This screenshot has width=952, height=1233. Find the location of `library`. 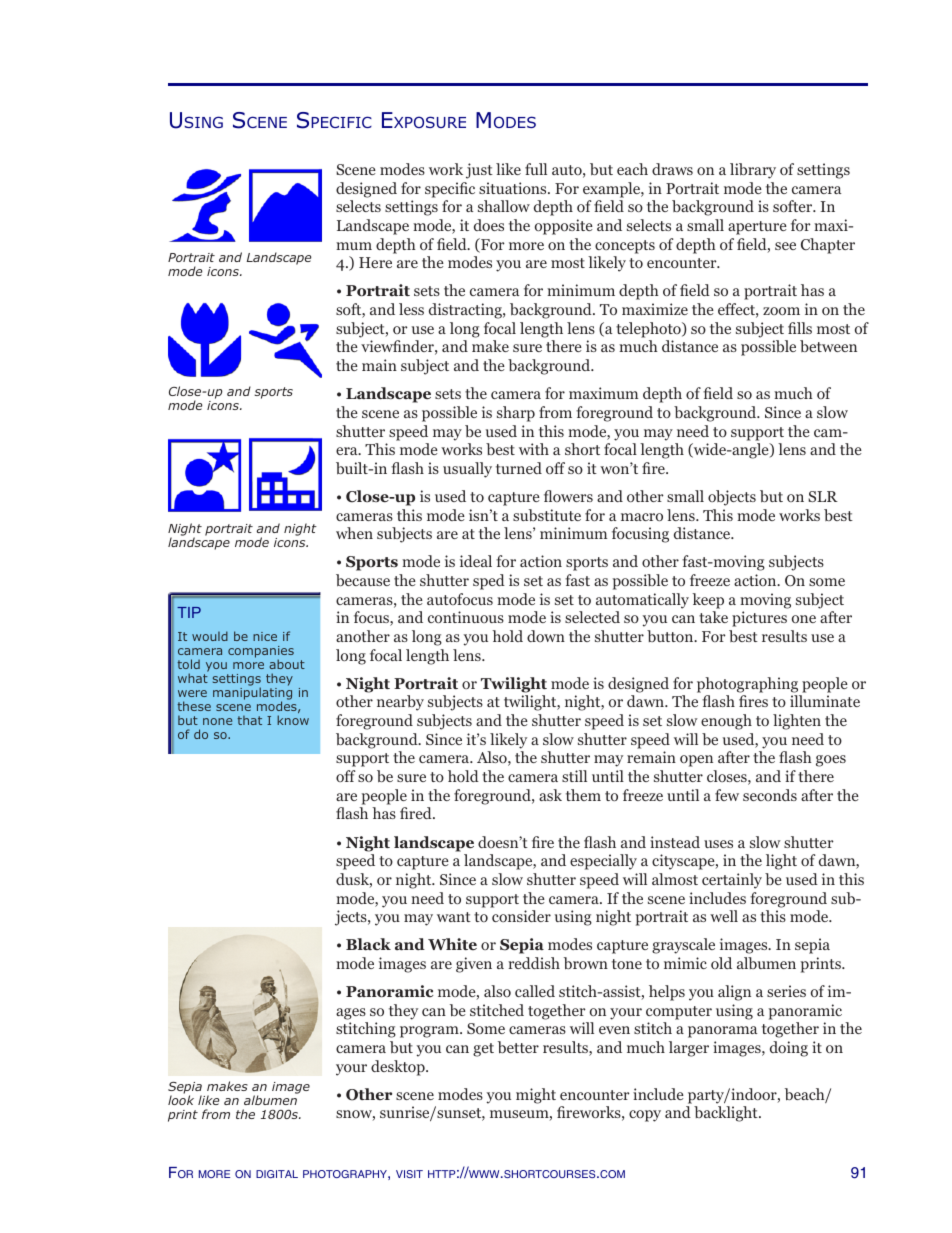

library is located at coordinates (753, 171).
